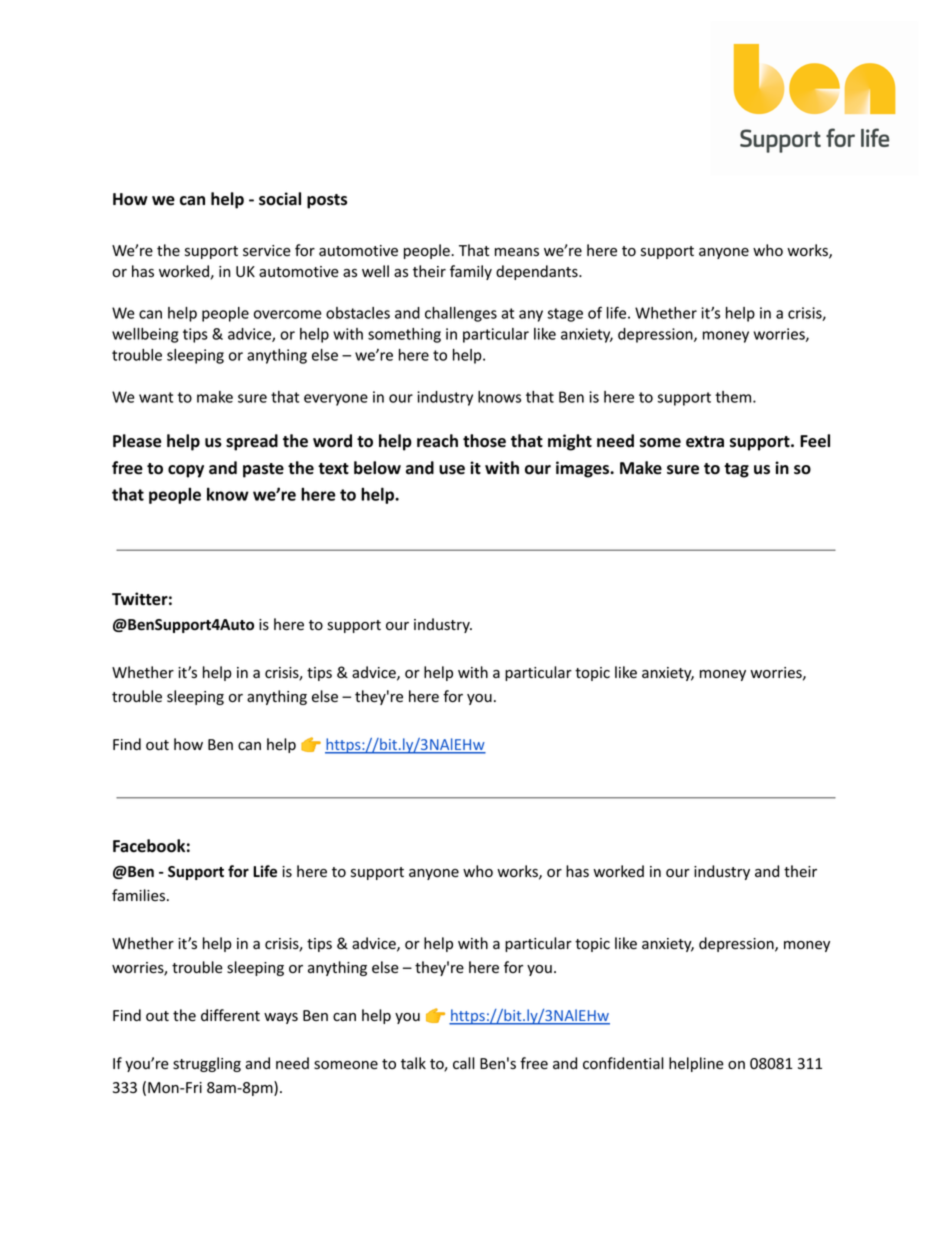 The image size is (952, 1233). Describe the element at coordinates (464, 1063) in the screenshot. I see `call` at that location.
